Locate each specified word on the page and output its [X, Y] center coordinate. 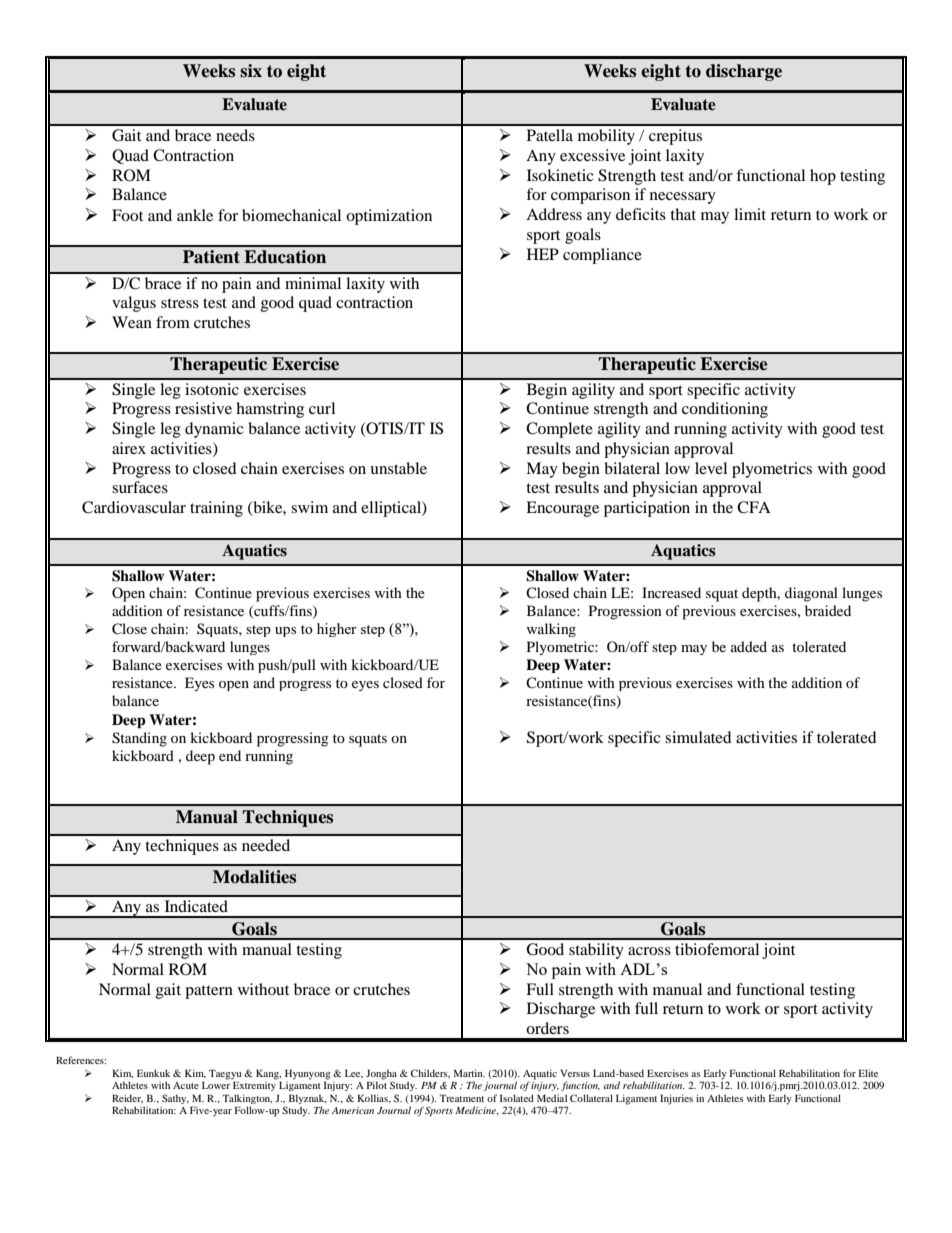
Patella [550, 135]
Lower [216, 1085]
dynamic [214, 430]
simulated [698, 737]
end [230, 755]
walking [551, 630]
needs [235, 135]
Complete [559, 430]
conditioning [725, 410]
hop [823, 177]
